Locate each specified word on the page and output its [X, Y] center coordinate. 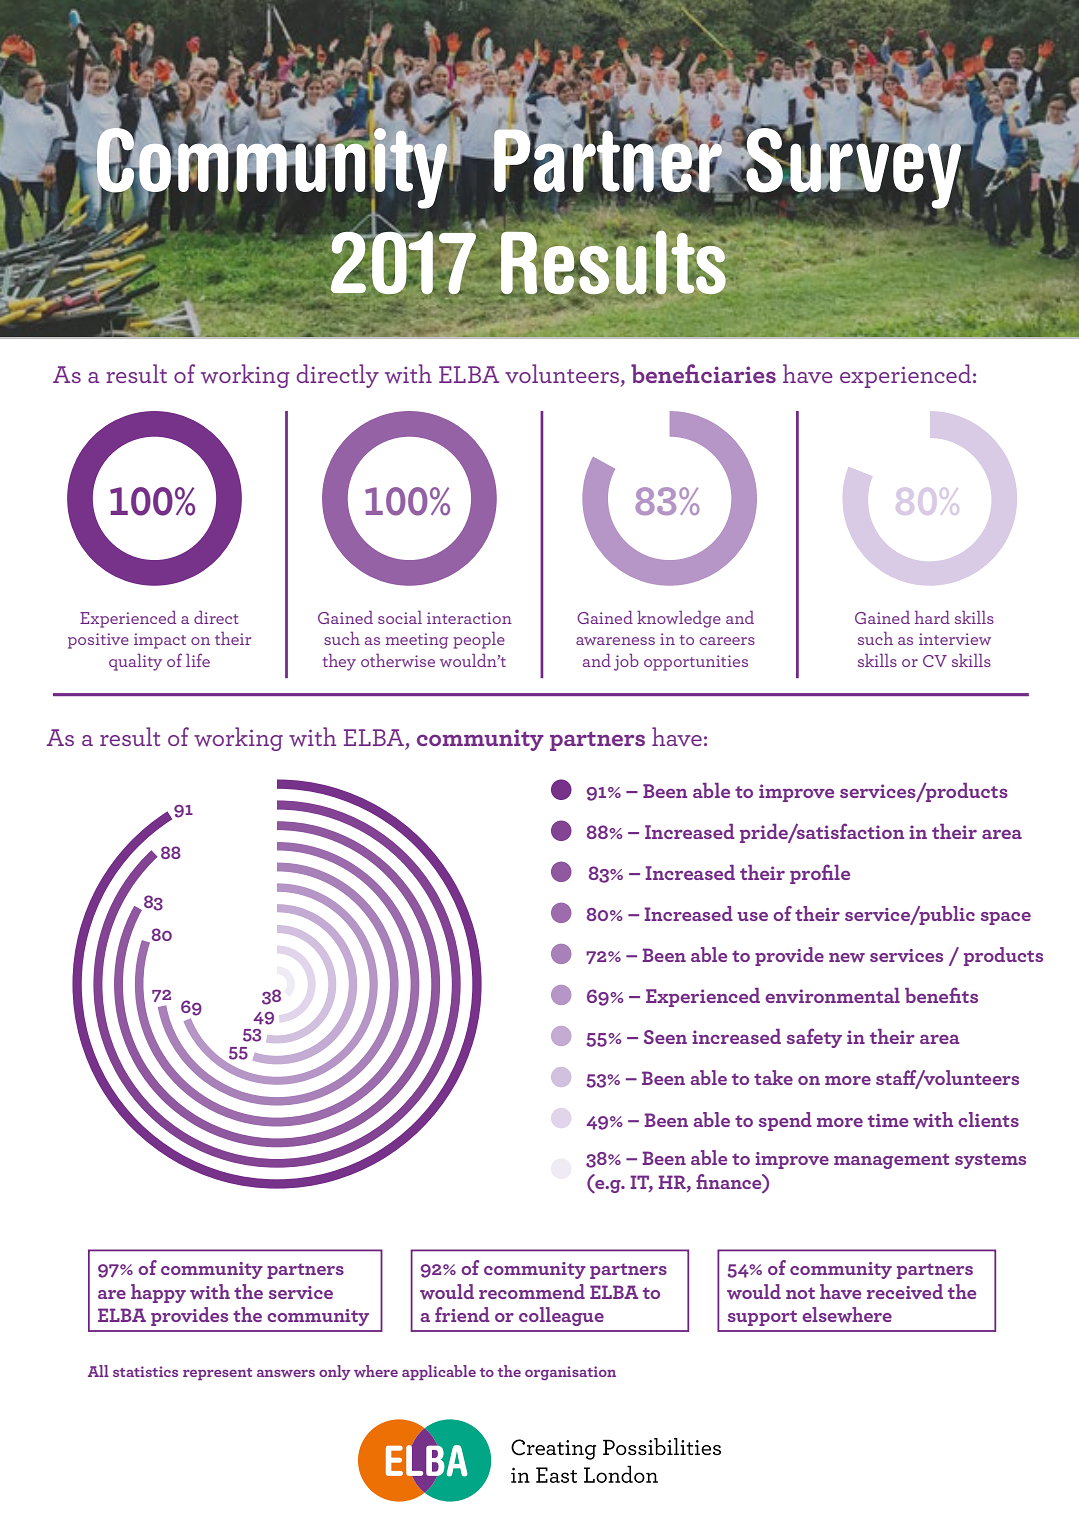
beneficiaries [703, 373]
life [198, 660]
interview [955, 639]
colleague [561, 1316]
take [773, 1077]
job [626, 662]
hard [932, 617]
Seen [665, 1037]
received [905, 1291]
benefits [941, 995]
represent [217, 1374]
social [400, 617]
